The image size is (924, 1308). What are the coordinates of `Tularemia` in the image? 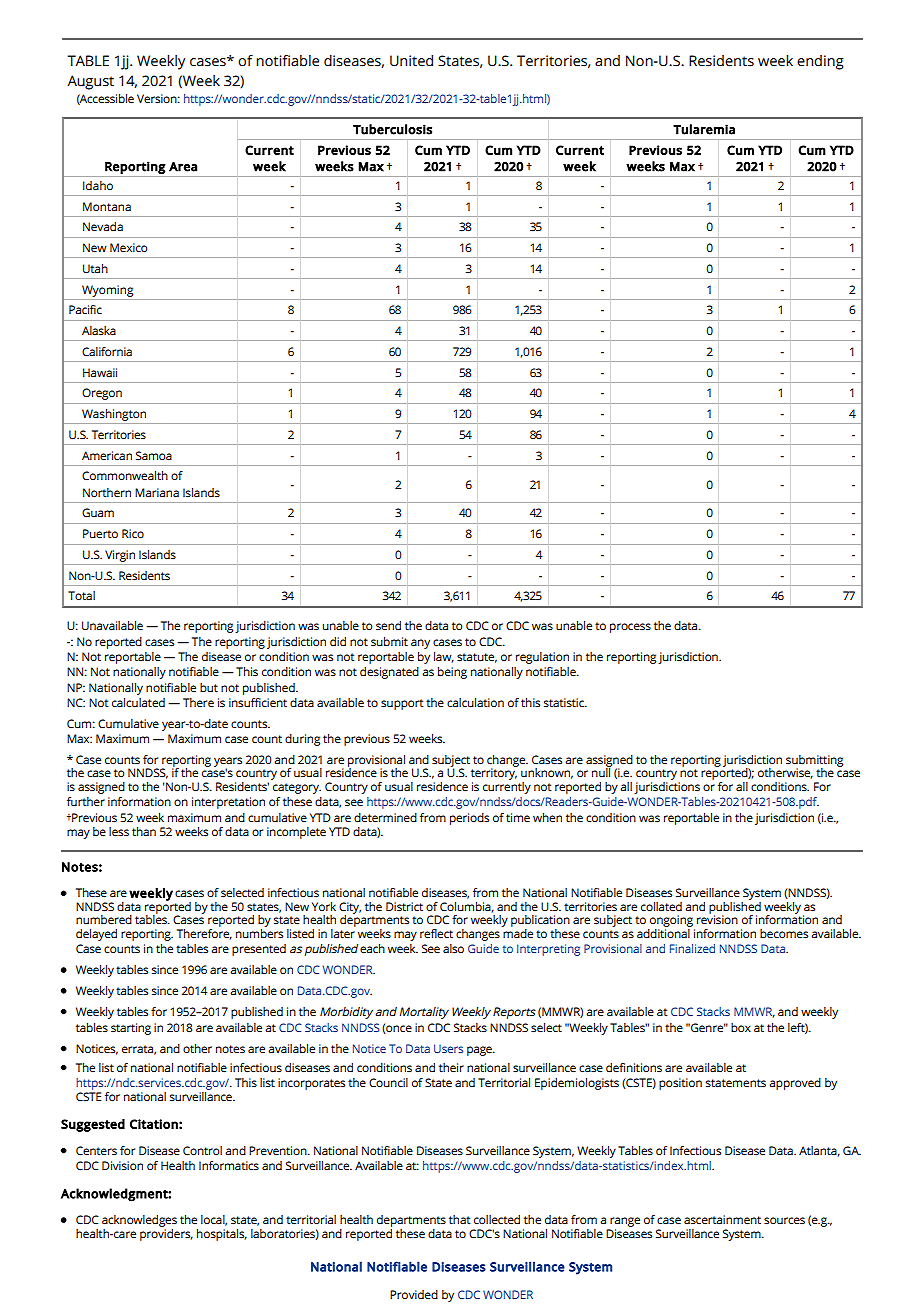 It's located at (704, 129).
